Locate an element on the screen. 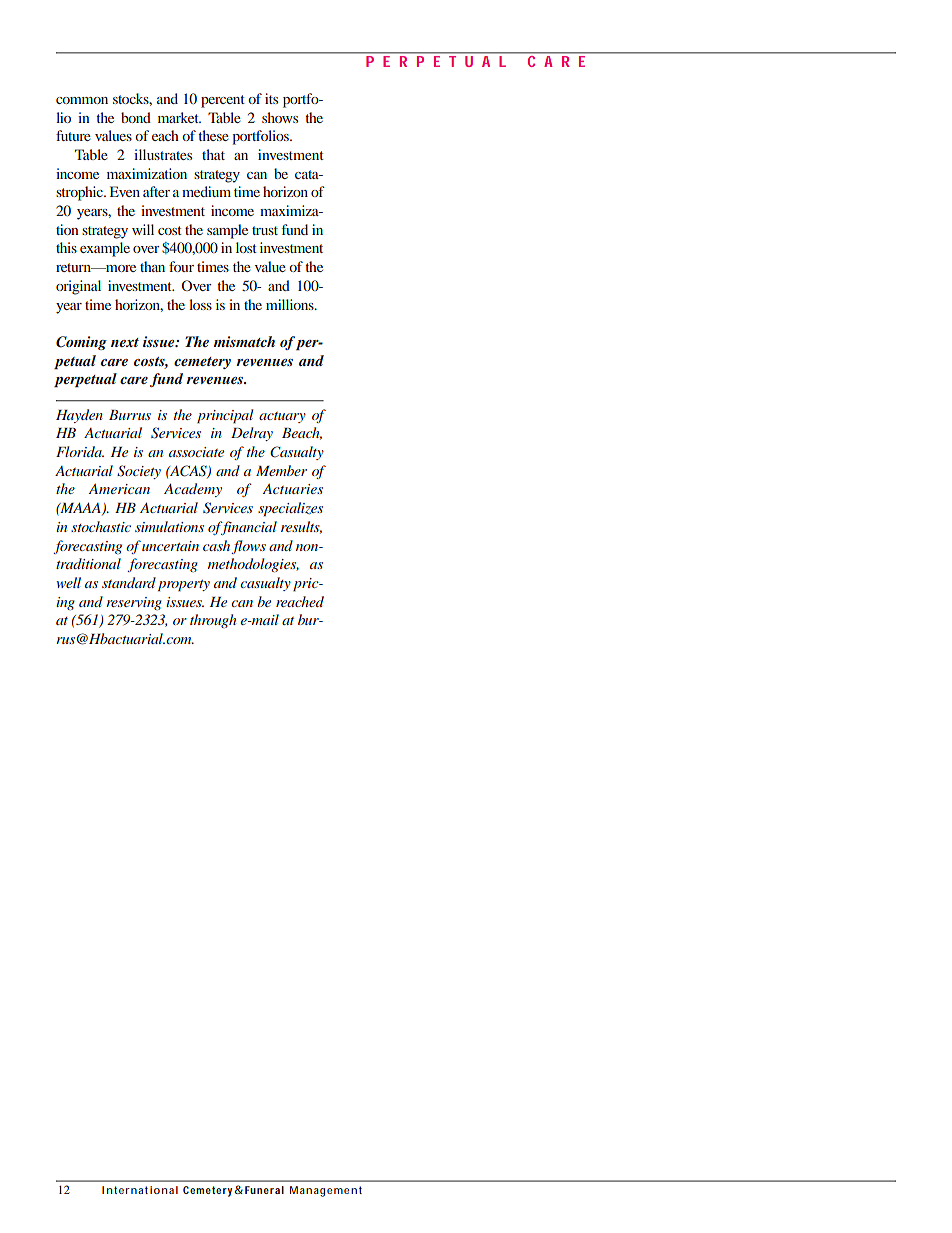  well is located at coordinates (68, 582).
